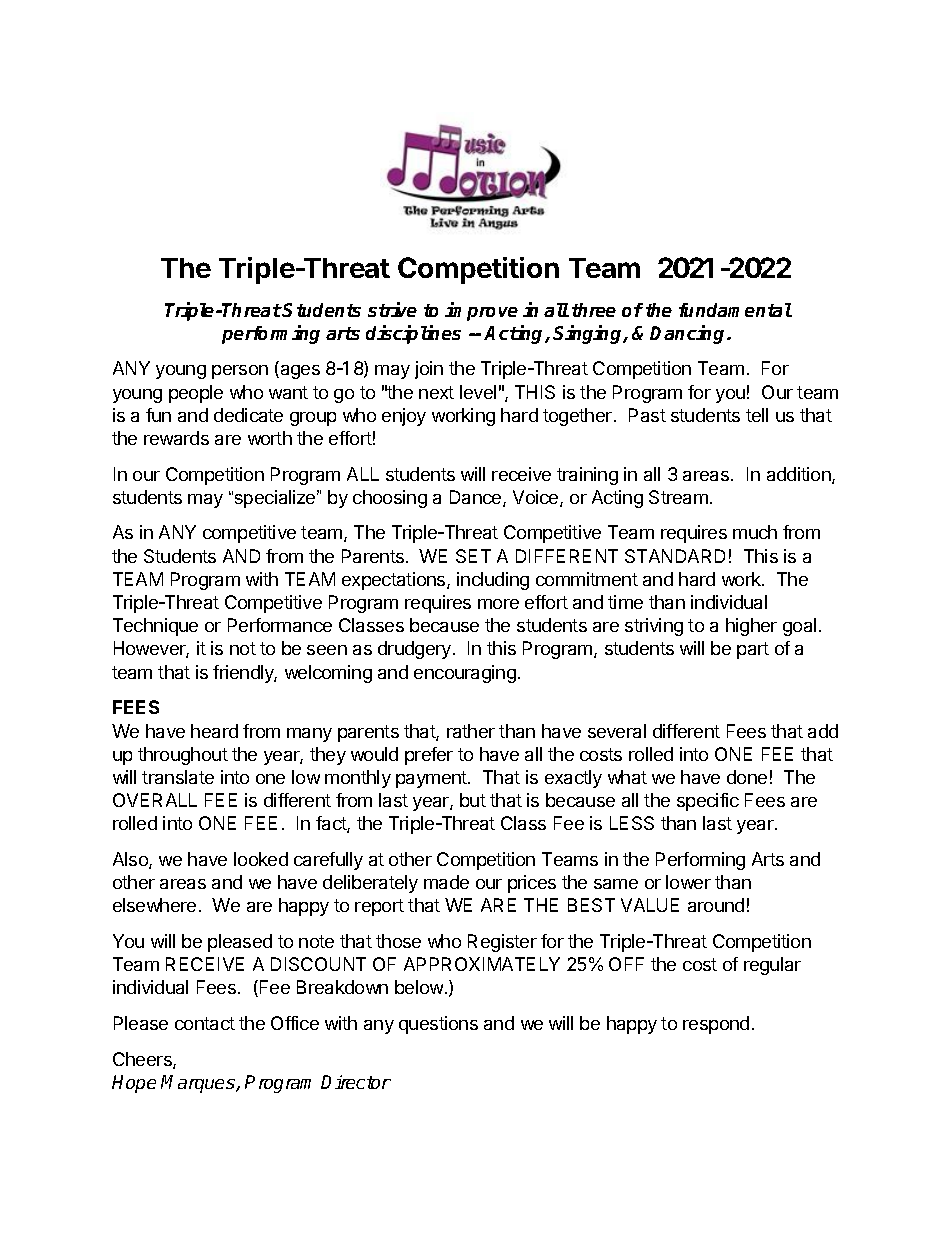 The height and width of the screenshot is (1233, 952). What do you see at coordinates (498, 604) in the screenshot?
I see `more` at bounding box center [498, 604].
